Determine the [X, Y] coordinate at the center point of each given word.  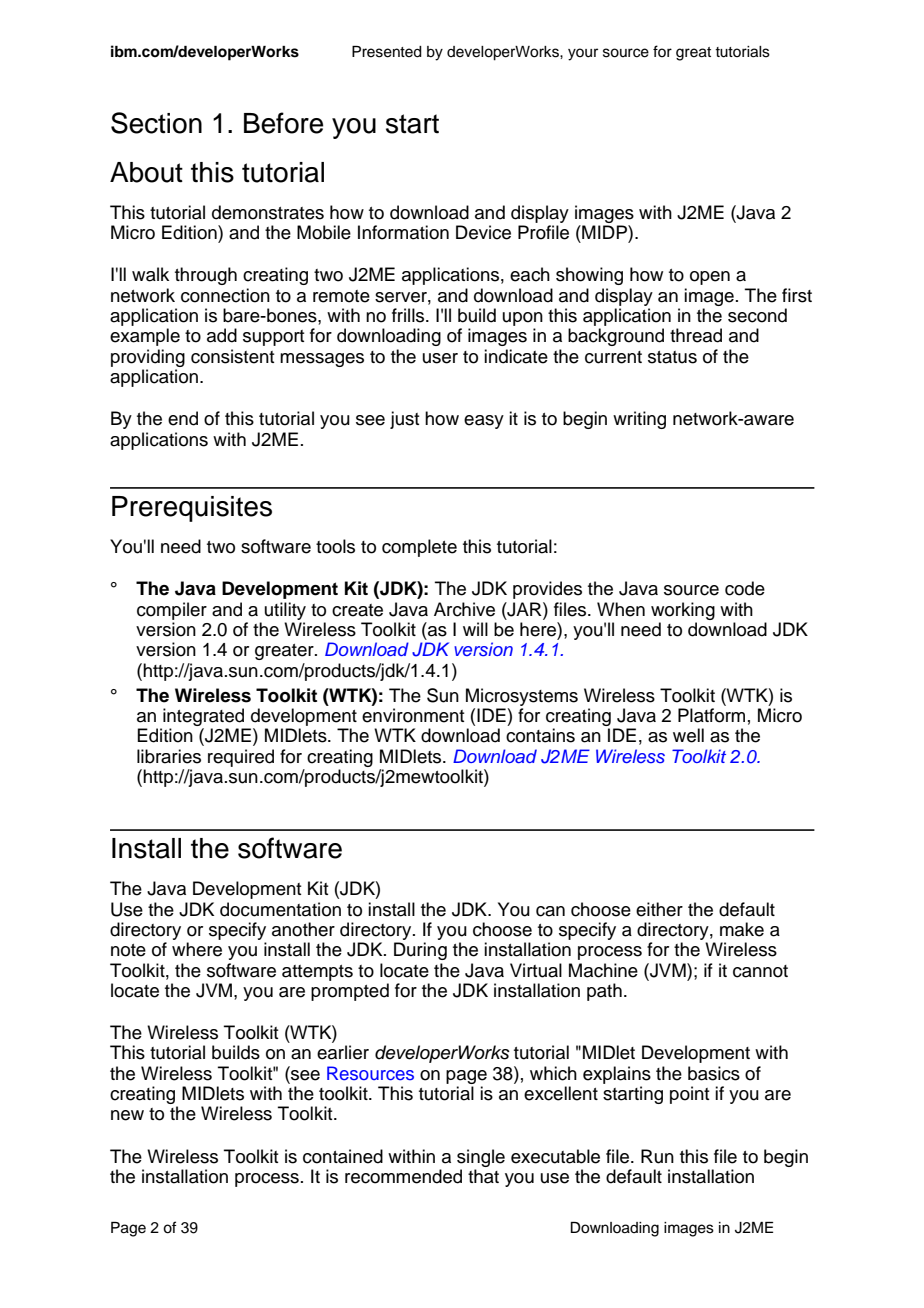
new [127, 1115]
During [420, 951]
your [583, 54]
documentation [280, 909]
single [481, 1158]
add [222, 335]
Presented [387, 52]
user [440, 358]
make [742, 929]
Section [156, 123]
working [683, 611]
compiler [172, 611]
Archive [464, 609]
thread [696, 335]
